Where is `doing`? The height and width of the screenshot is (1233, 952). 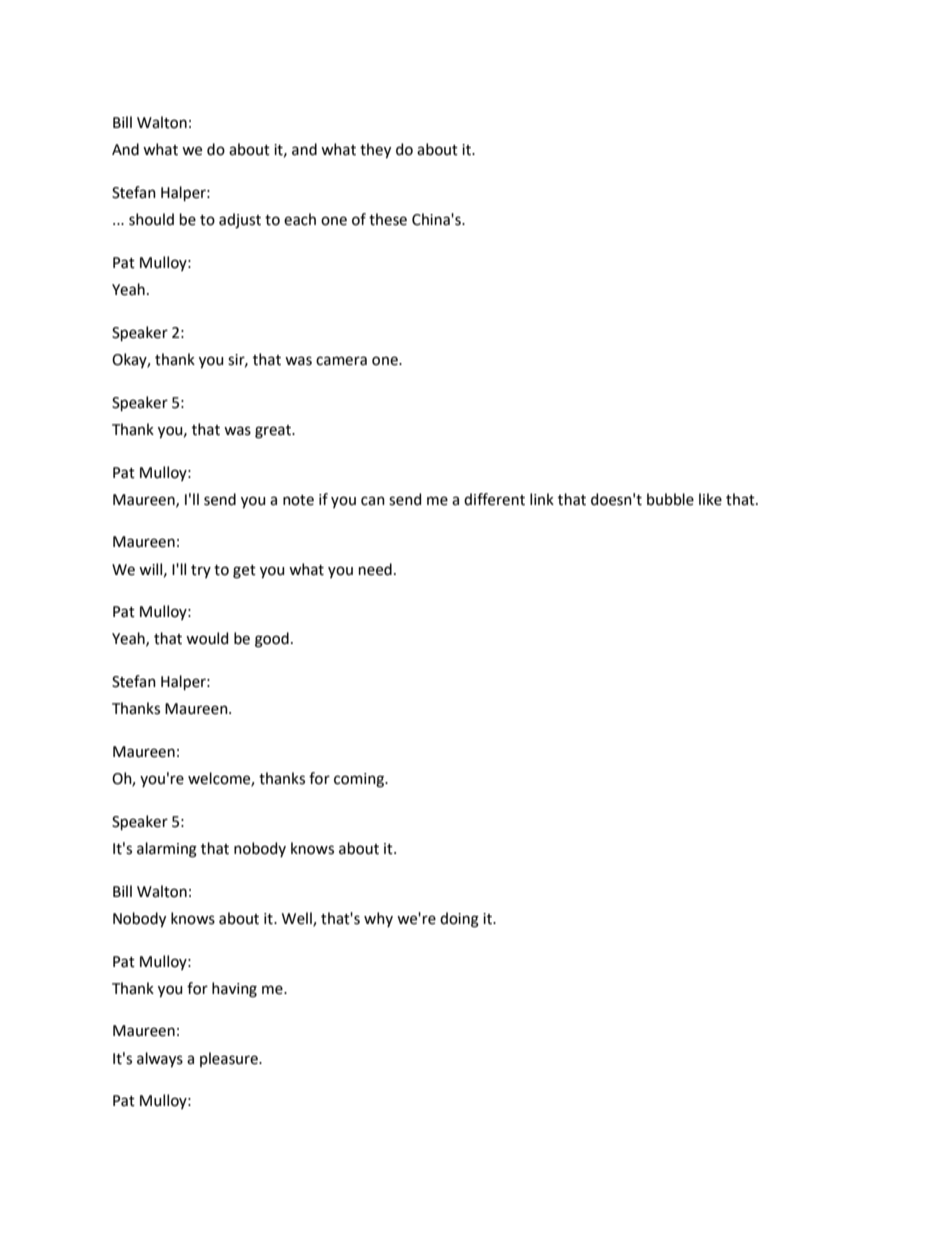 doing is located at coordinates (459, 920).
